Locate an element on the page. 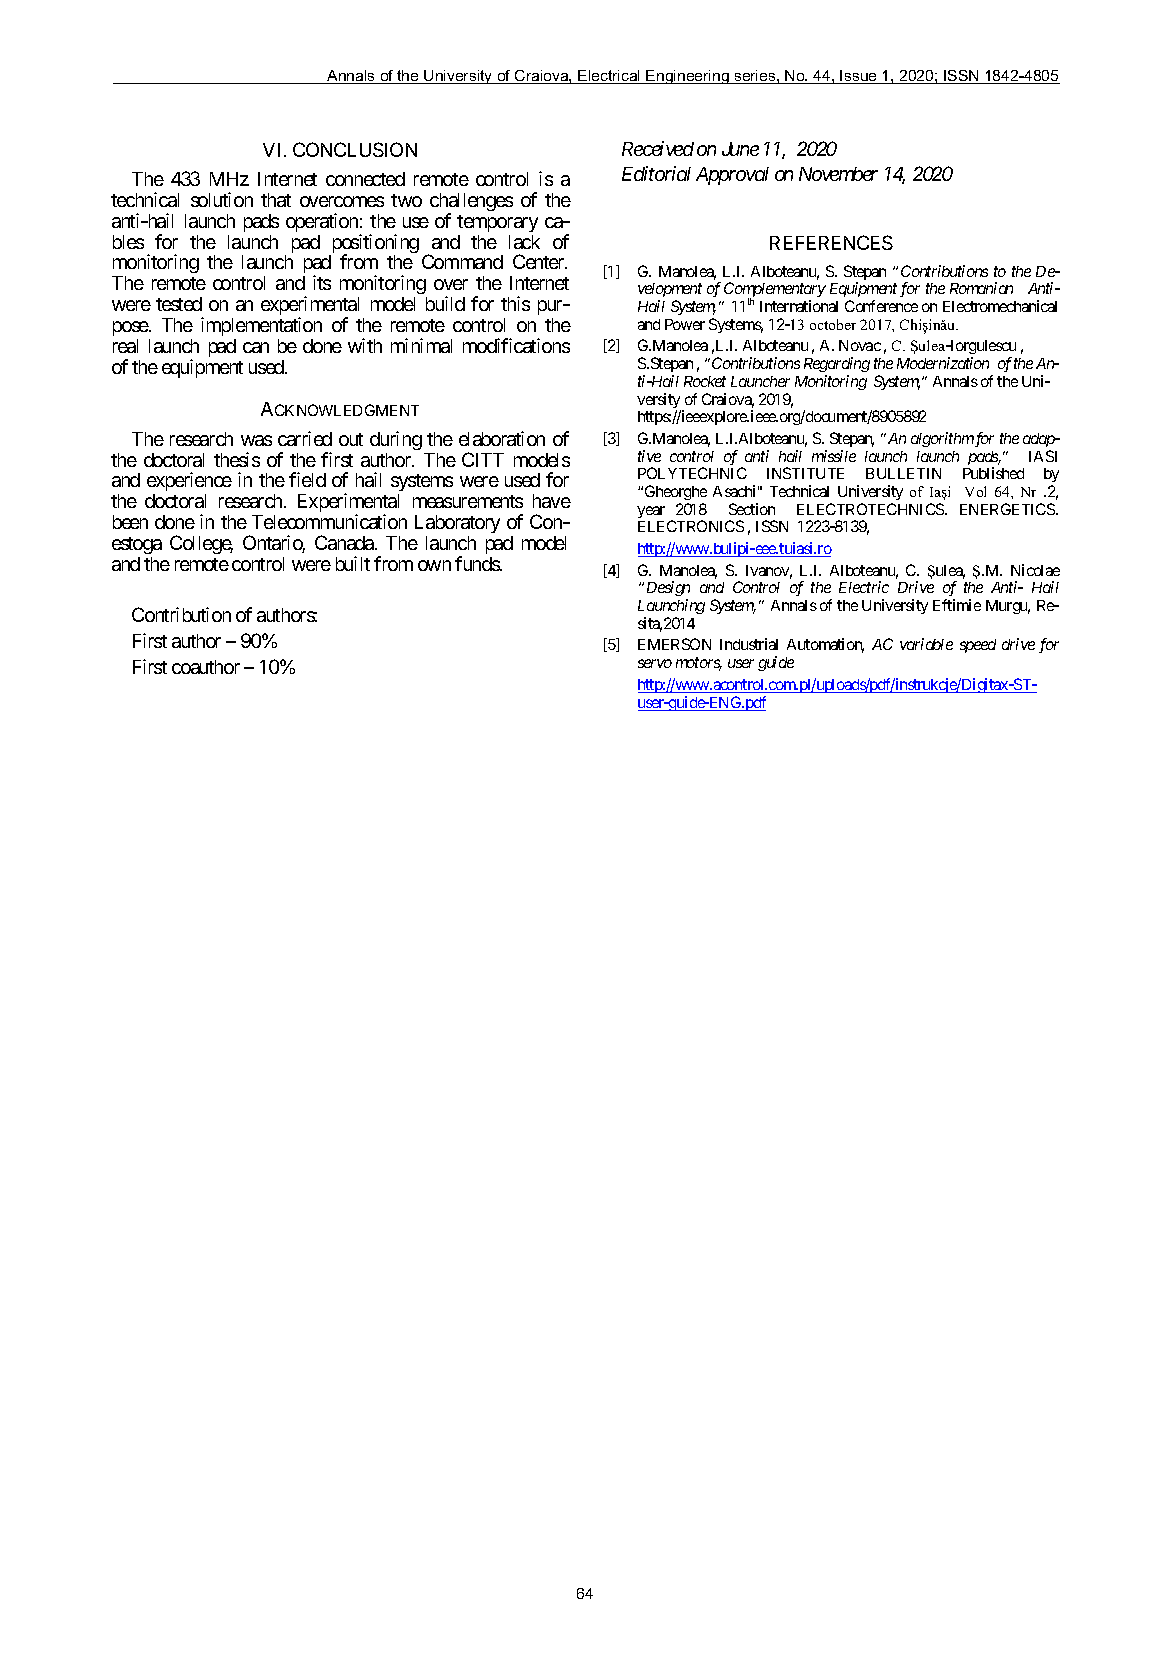  lack is located at coordinates (524, 242).
